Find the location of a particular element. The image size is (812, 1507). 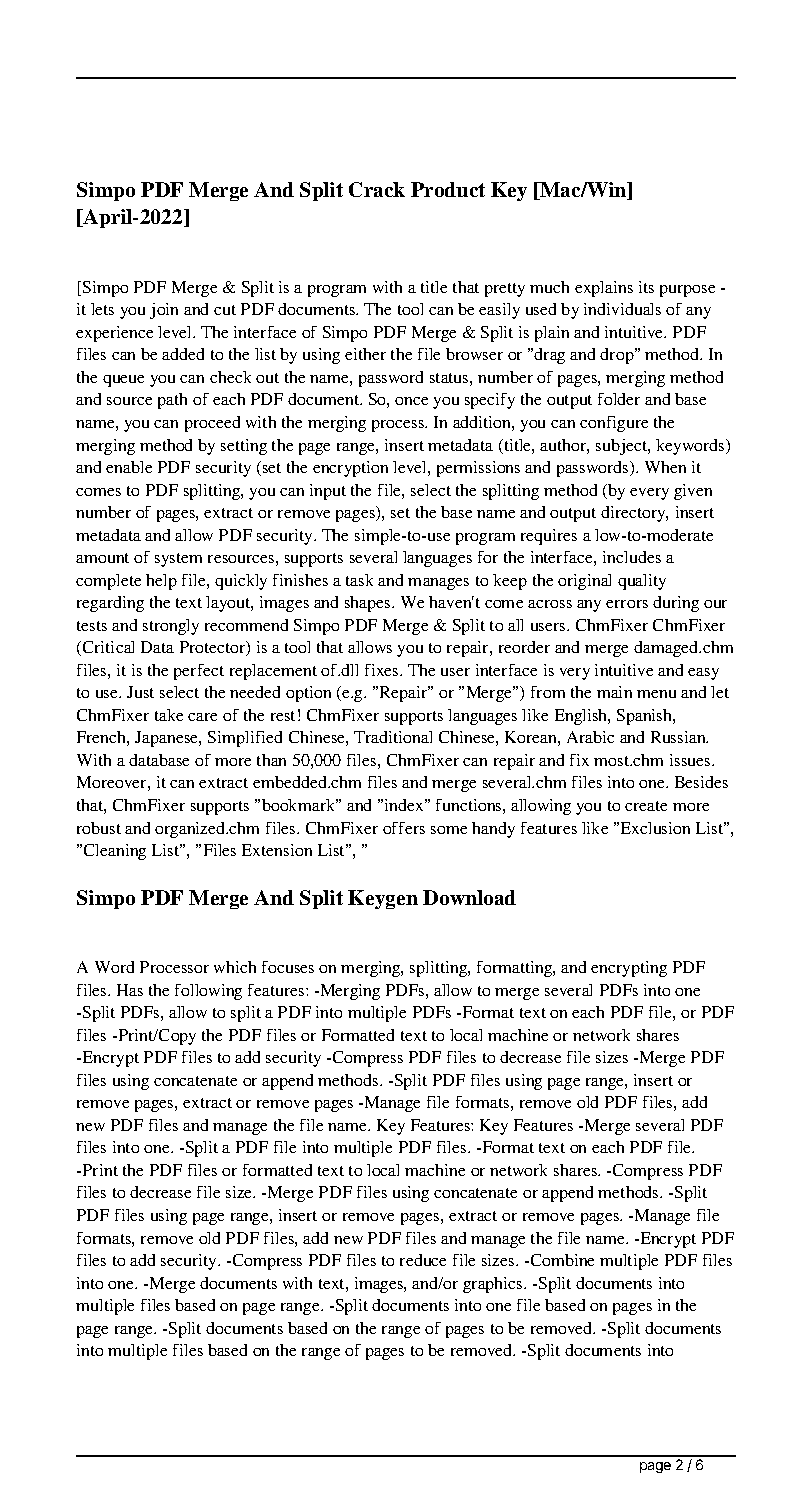

Crack is located at coordinates (377, 189).
